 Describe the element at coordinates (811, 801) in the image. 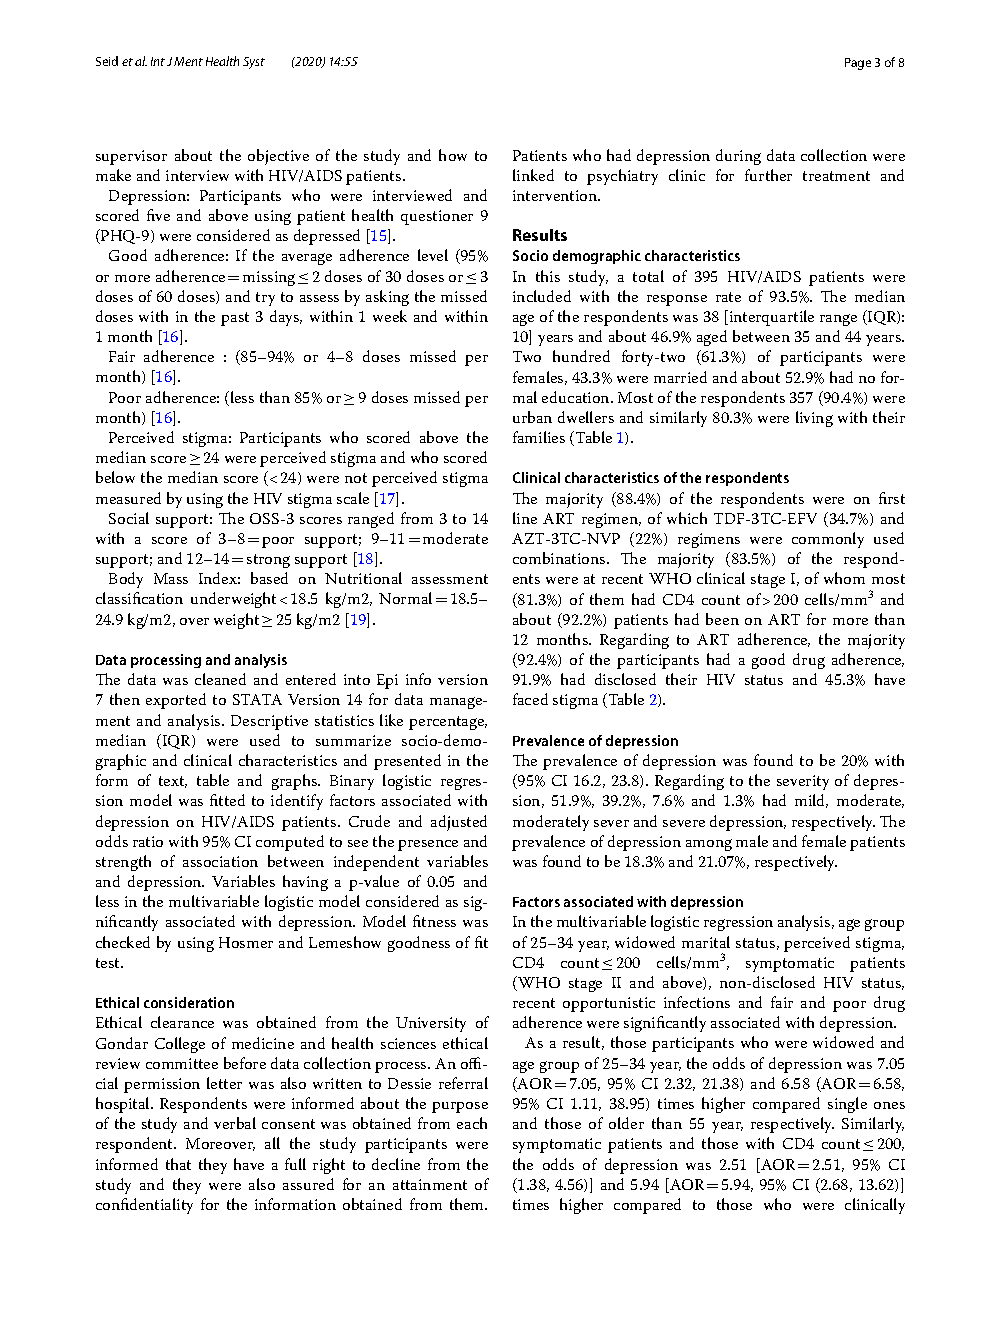

I see `mild` at that location.
